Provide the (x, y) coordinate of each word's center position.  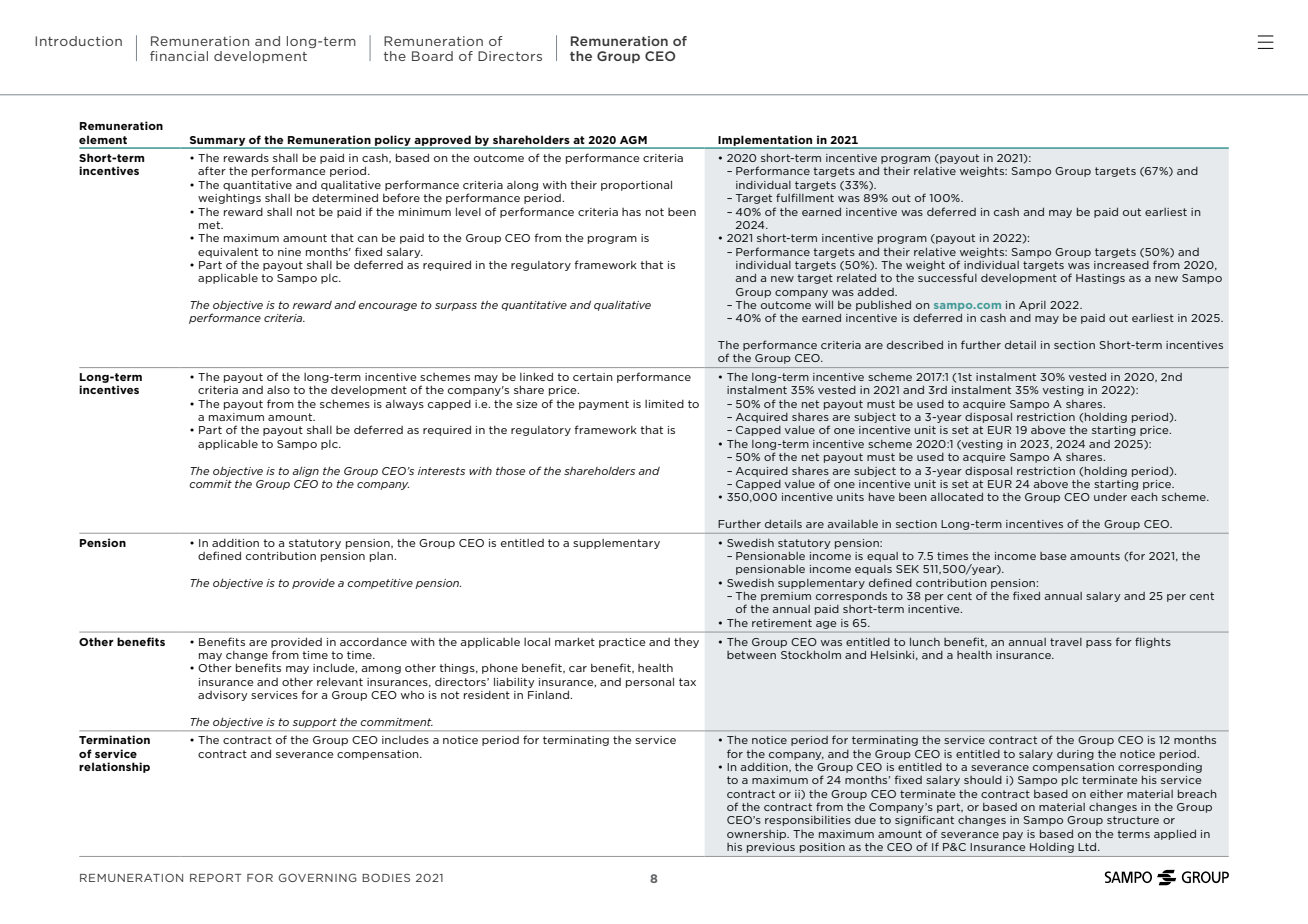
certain (593, 377)
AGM (633, 140)
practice (622, 643)
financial (179, 56)
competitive (380, 584)
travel (1066, 642)
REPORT (216, 877)
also (278, 390)
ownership (758, 835)
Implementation (765, 141)
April (1032, 306)
